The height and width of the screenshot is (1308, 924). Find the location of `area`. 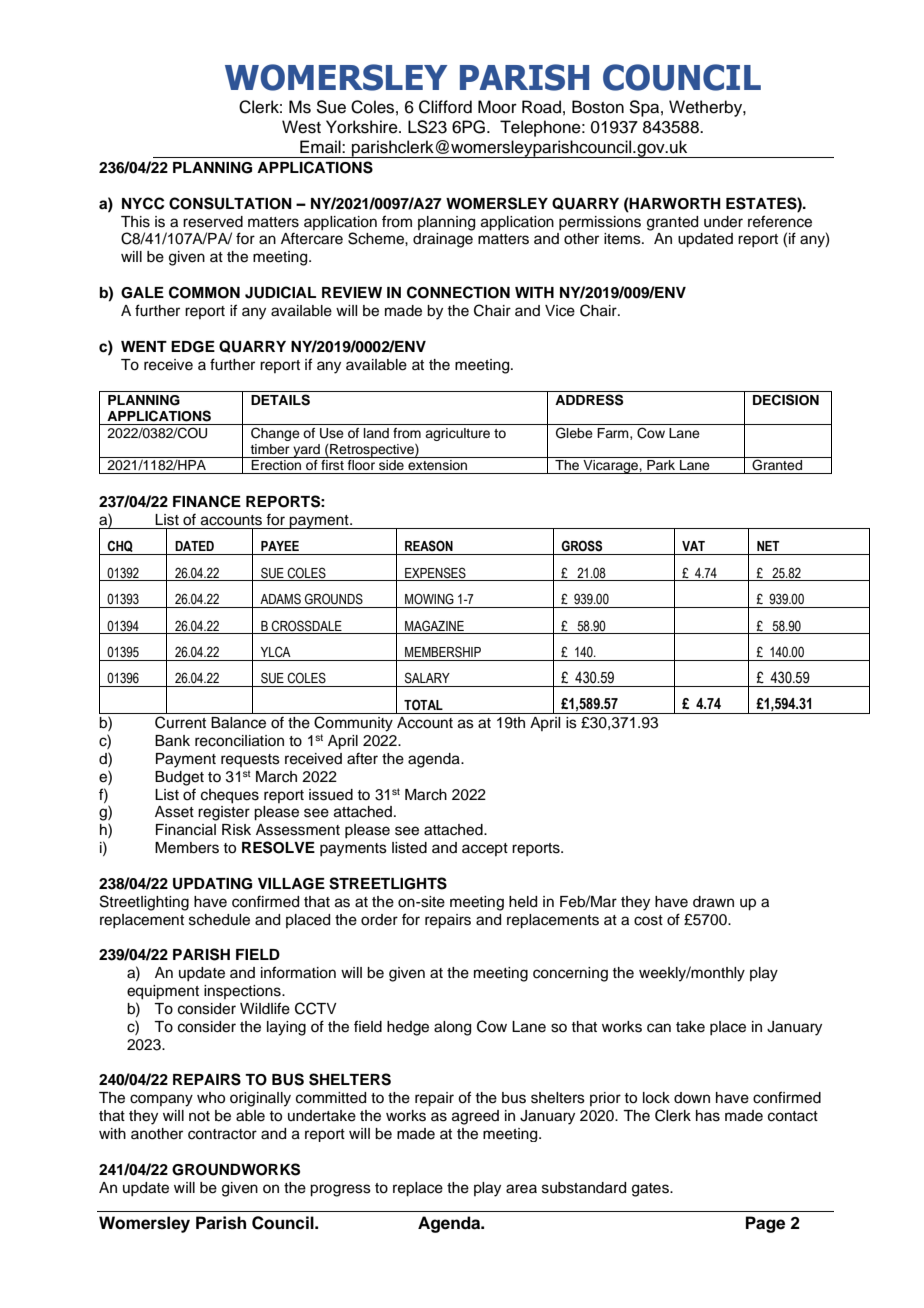

area is located at coordinates (521, 1189).
